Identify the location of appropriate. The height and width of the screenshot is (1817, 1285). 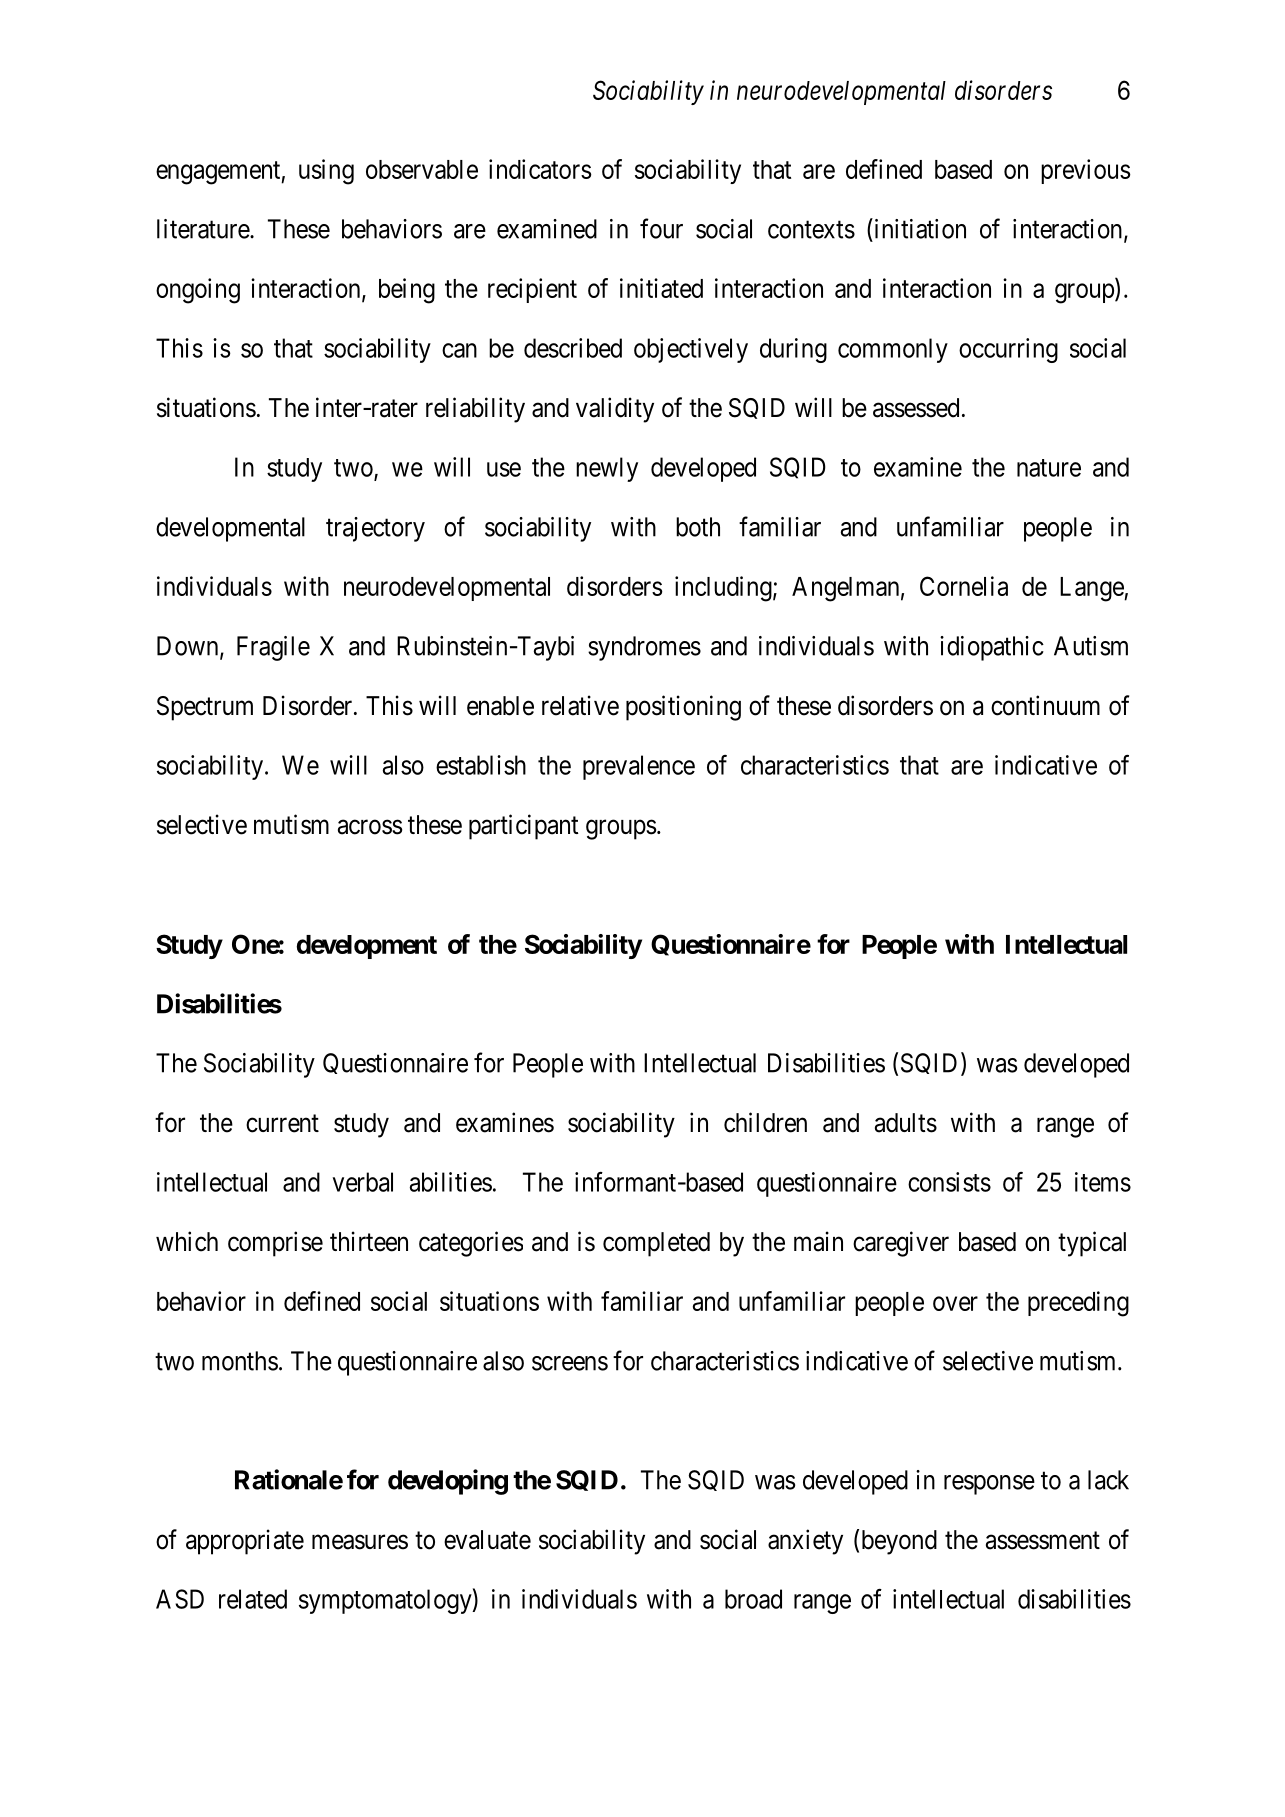
(245, 1542).
